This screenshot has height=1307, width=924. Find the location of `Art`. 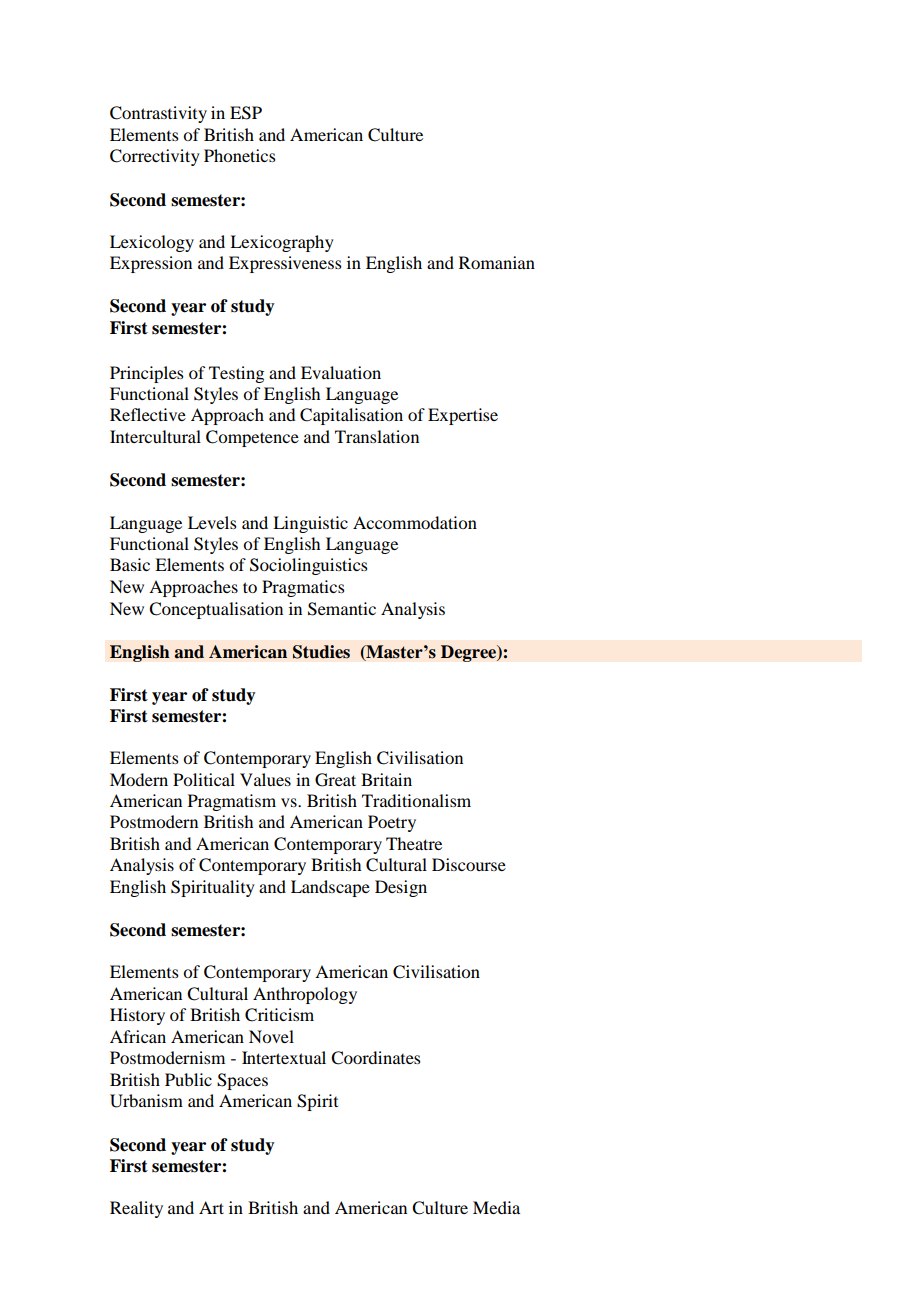

Art is located at coordinates (211, 1207).
